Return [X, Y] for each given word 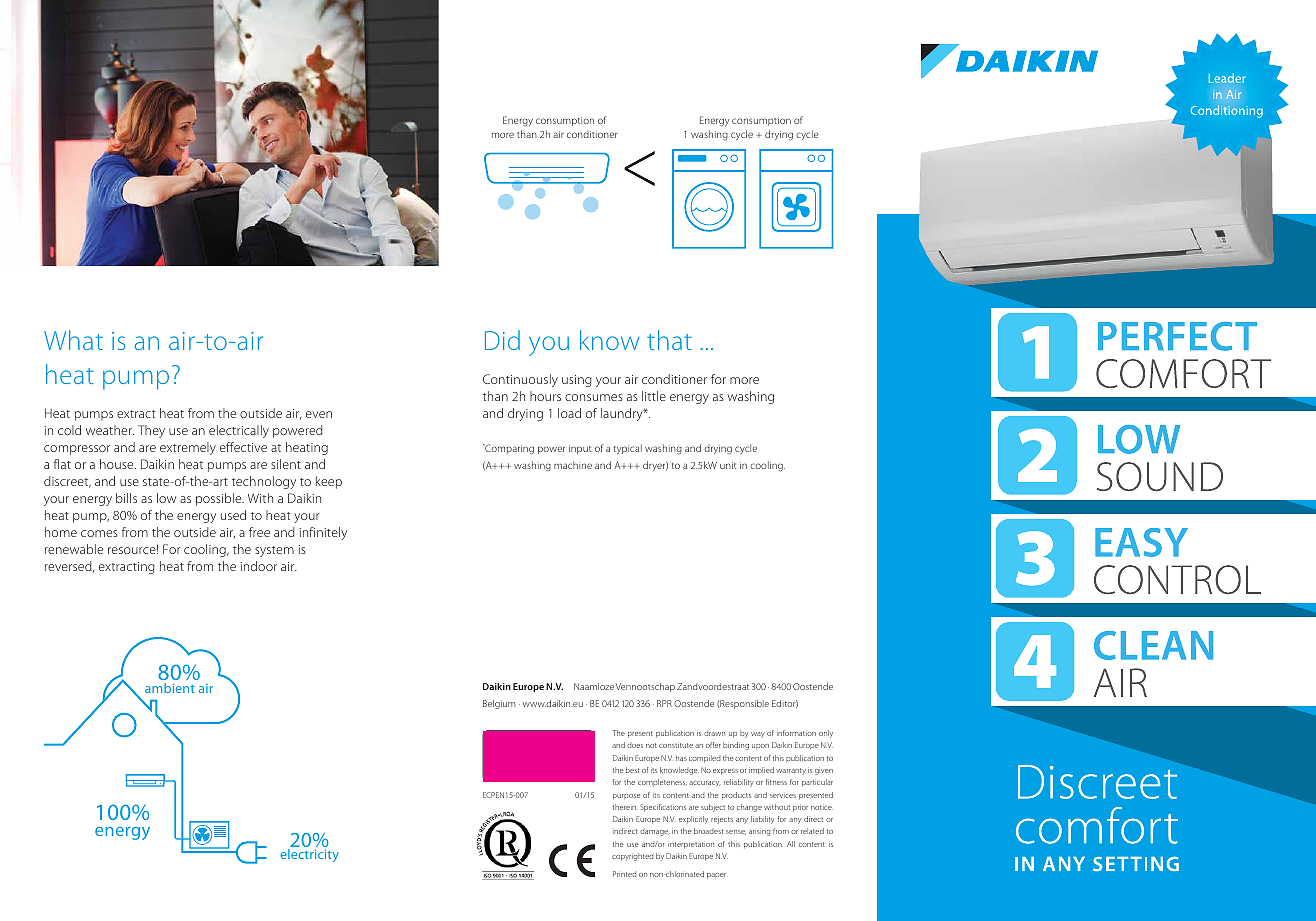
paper [716, 876]
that [669, 340]
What [73, 340]
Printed [624, 874]
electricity [309, 855]
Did [502, 340]
